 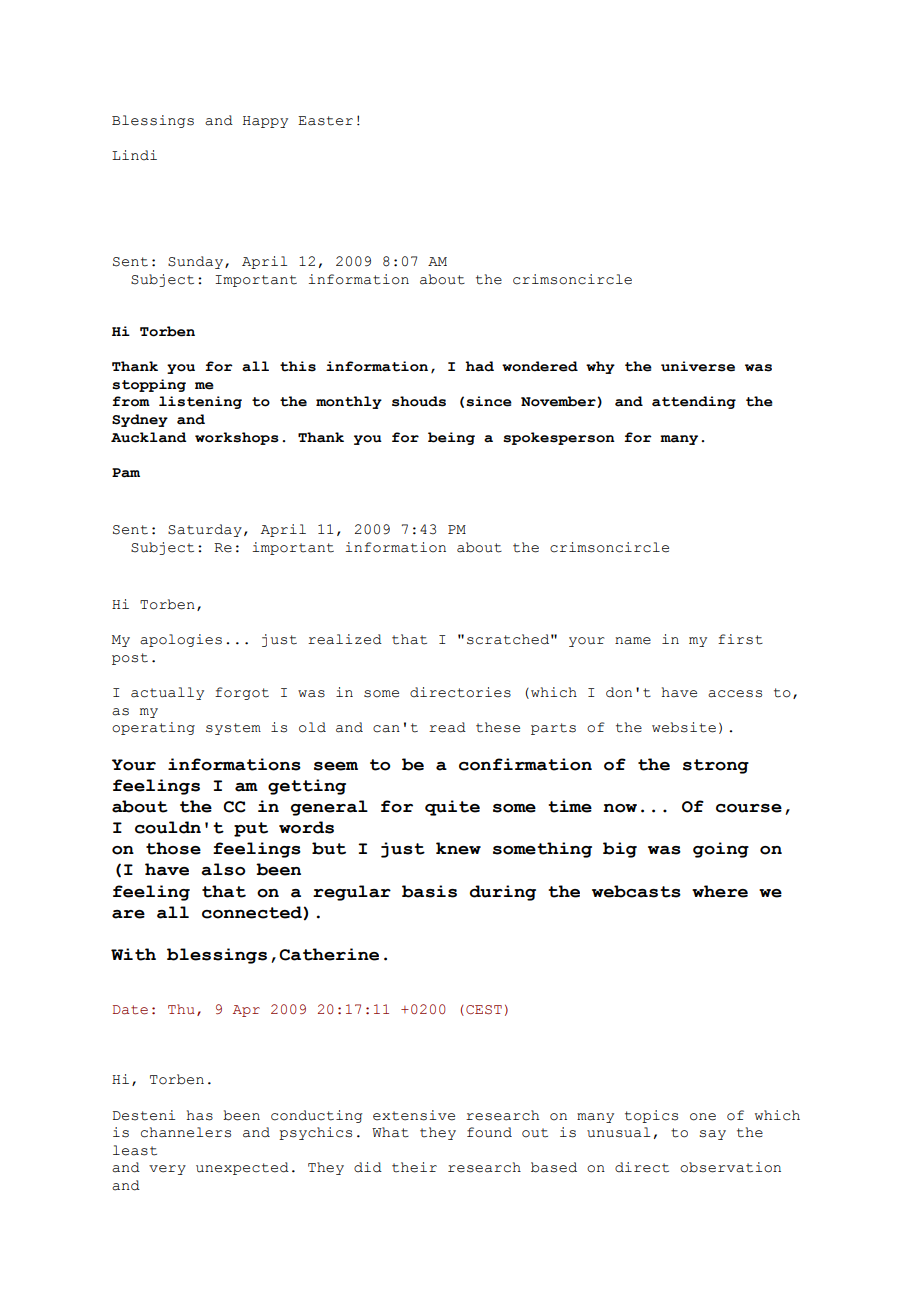 I want to click on also, so click(x=223, y=869).
